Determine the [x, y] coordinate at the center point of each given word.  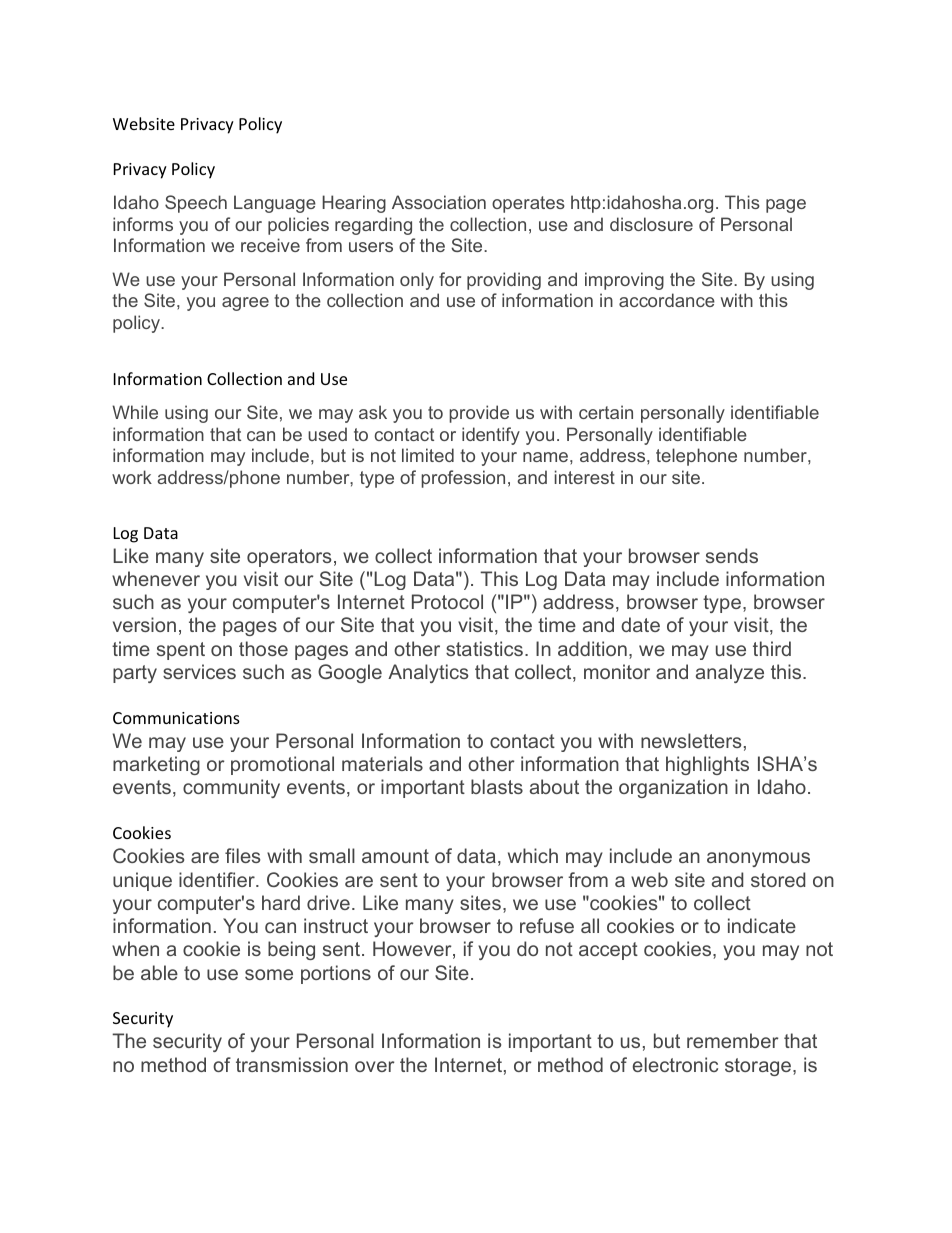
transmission [292, 1064]
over [374, 1066]
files [242, 855]
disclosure [651, 224]
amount [395, 856]
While [135, 412]
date [640, 624]
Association [439, 202]
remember [732, 1040]
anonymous [758, 859]
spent [181, 651]
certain [606, 412]
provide [479, 414]
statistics [484, 648]
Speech [196, 204]
